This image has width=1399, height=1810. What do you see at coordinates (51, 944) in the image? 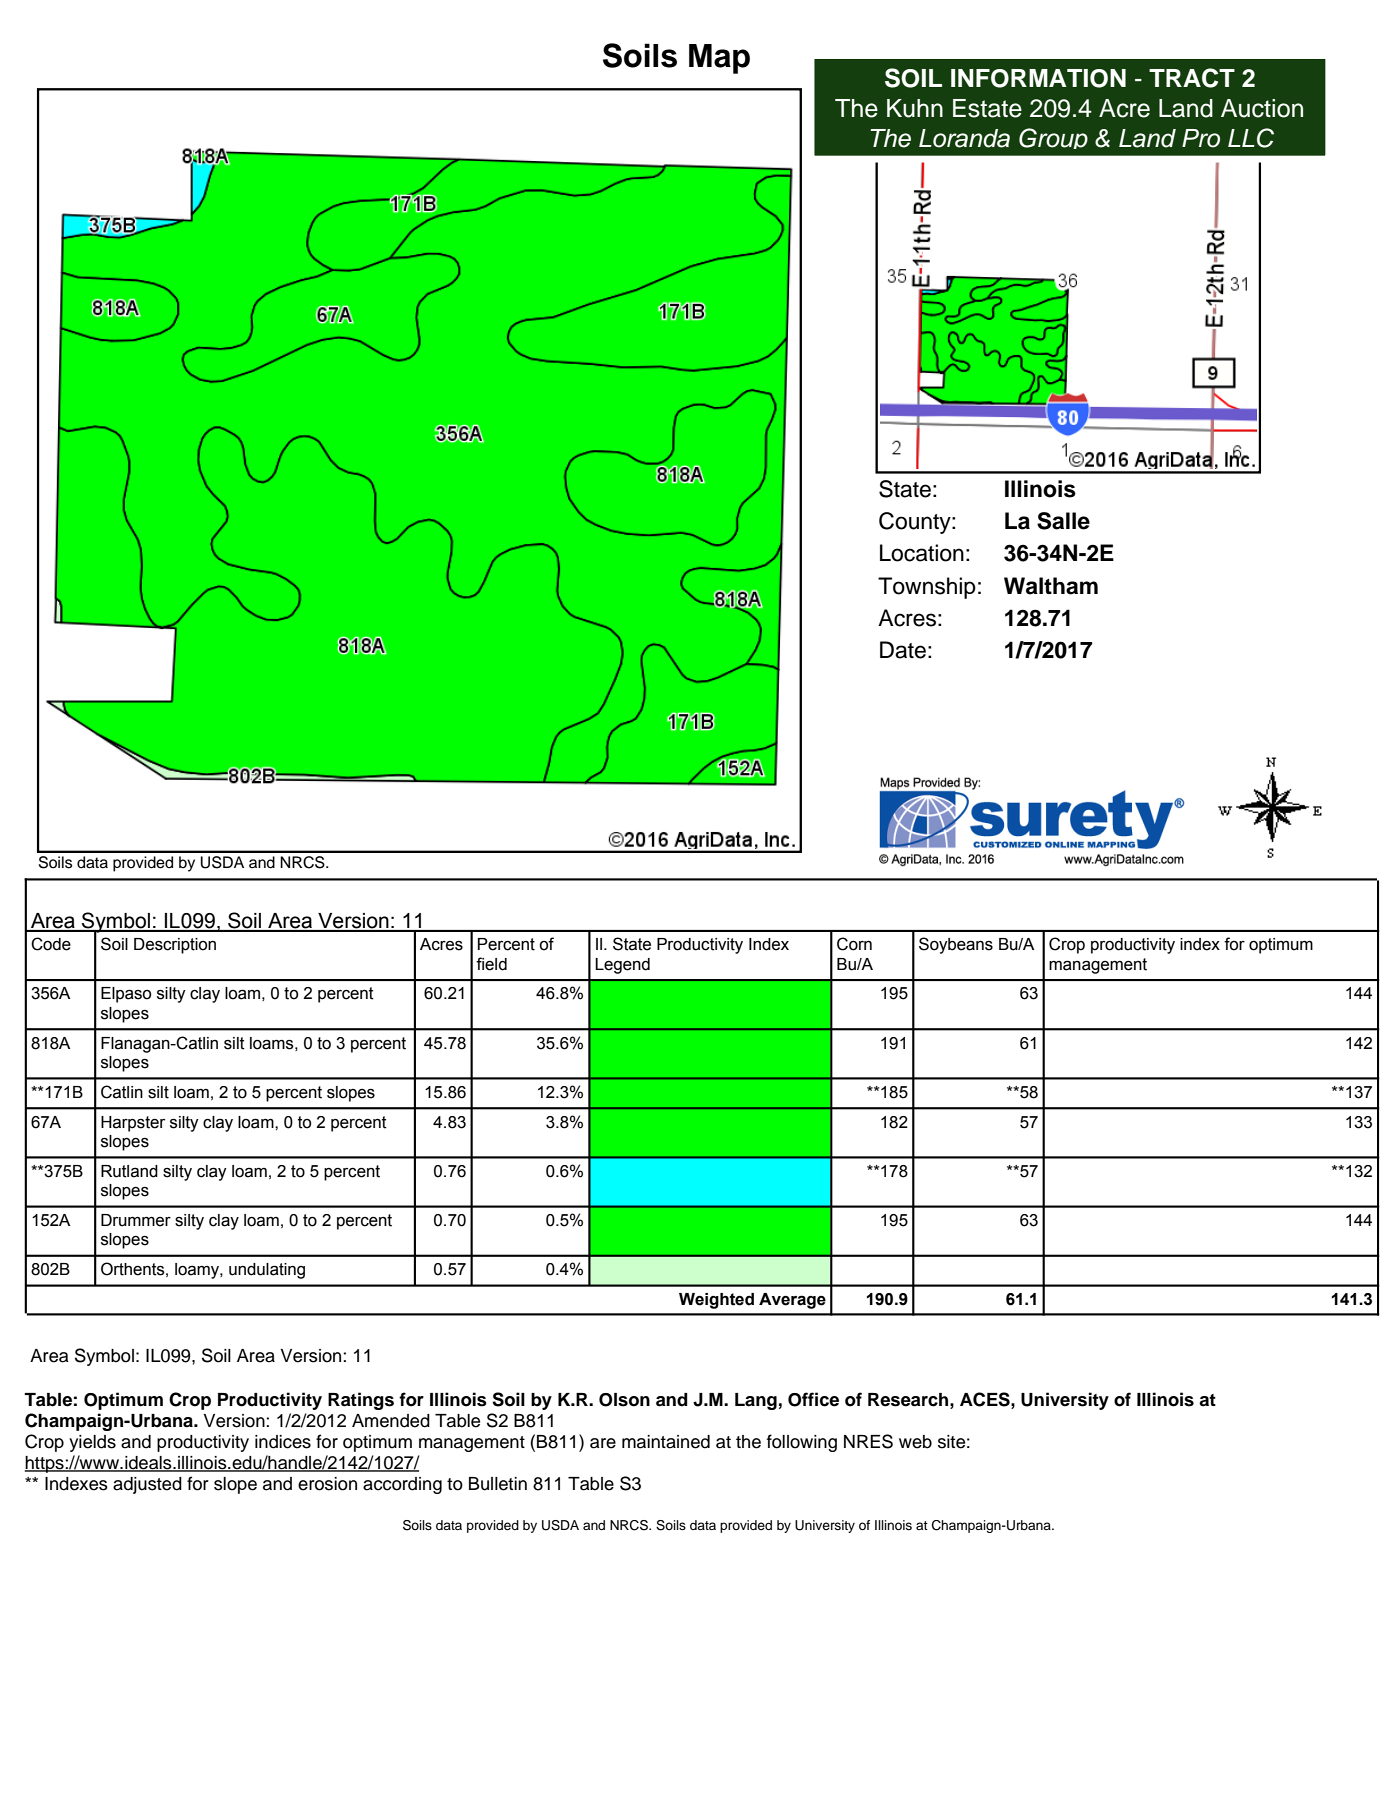
I see `Code` at bounding box center [51, 944].
